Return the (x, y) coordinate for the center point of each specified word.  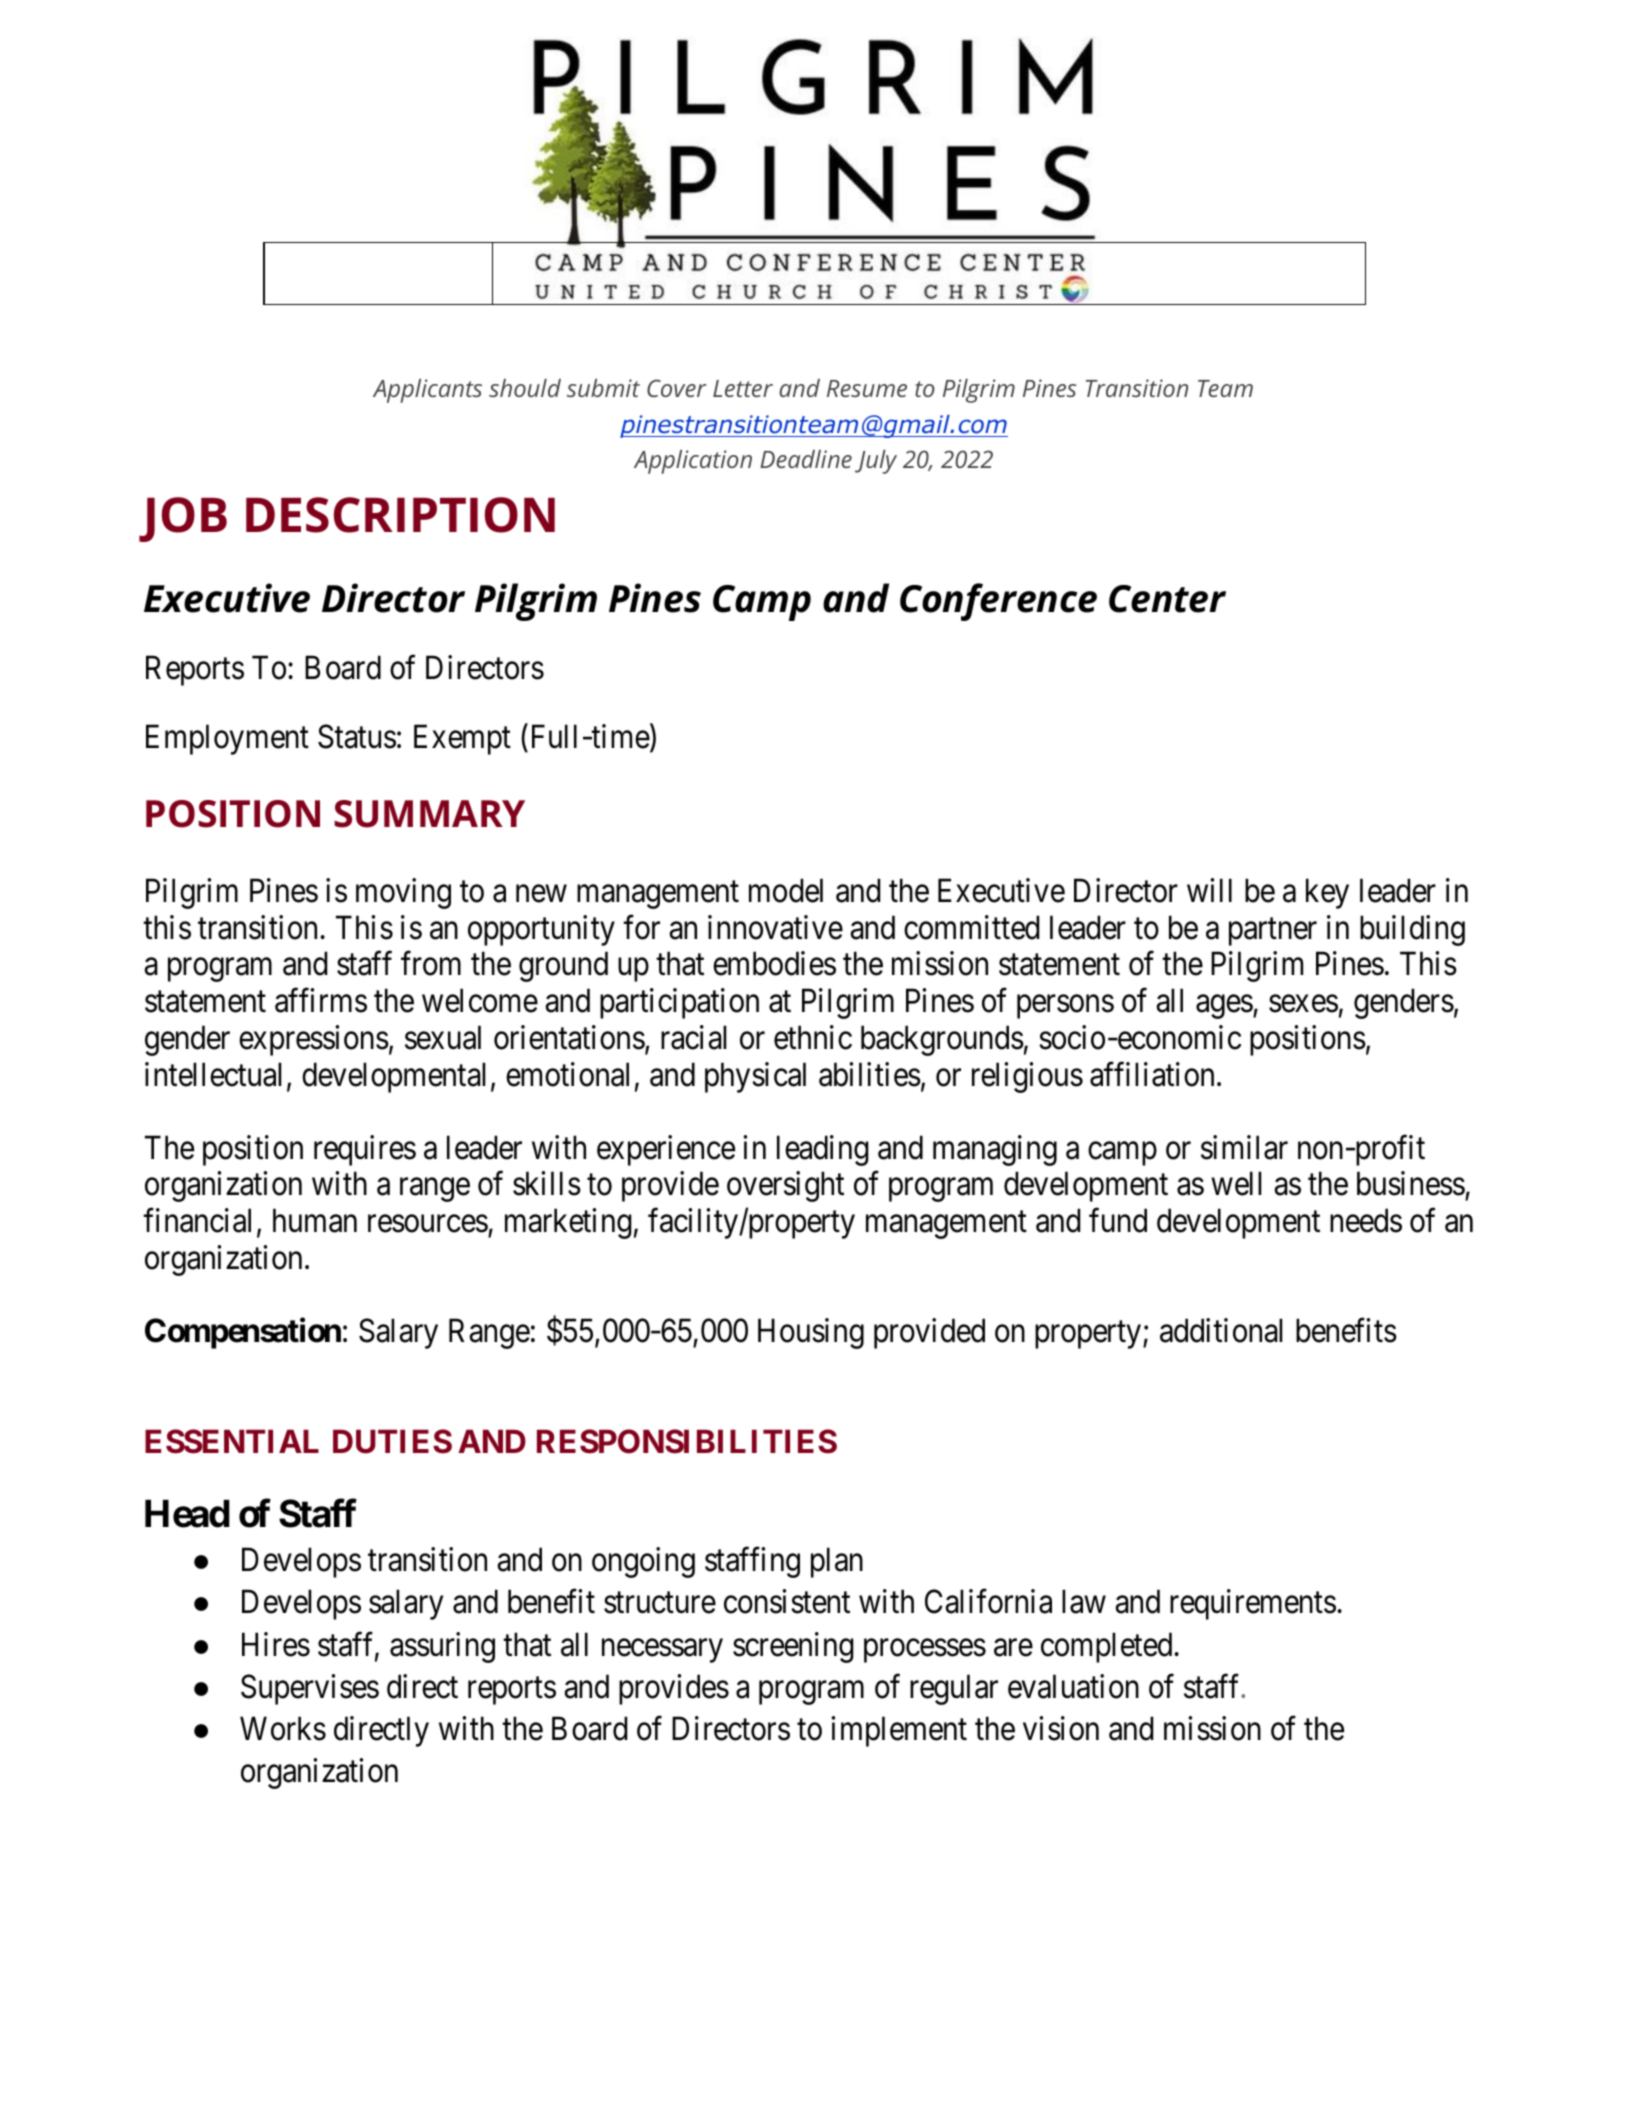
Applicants (427, 391)
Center (1167, 599)
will (1209, 890)
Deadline (806, 459)
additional (1221, 1331)
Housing (811, 1334)
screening (793, 1647)
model (786, 890)
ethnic (813, 1037)
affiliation (1152, 1074)
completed (1108, 1647)
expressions (314, 1040)
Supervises (310, 1689)
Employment (227, 739)
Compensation (243, 1333)
